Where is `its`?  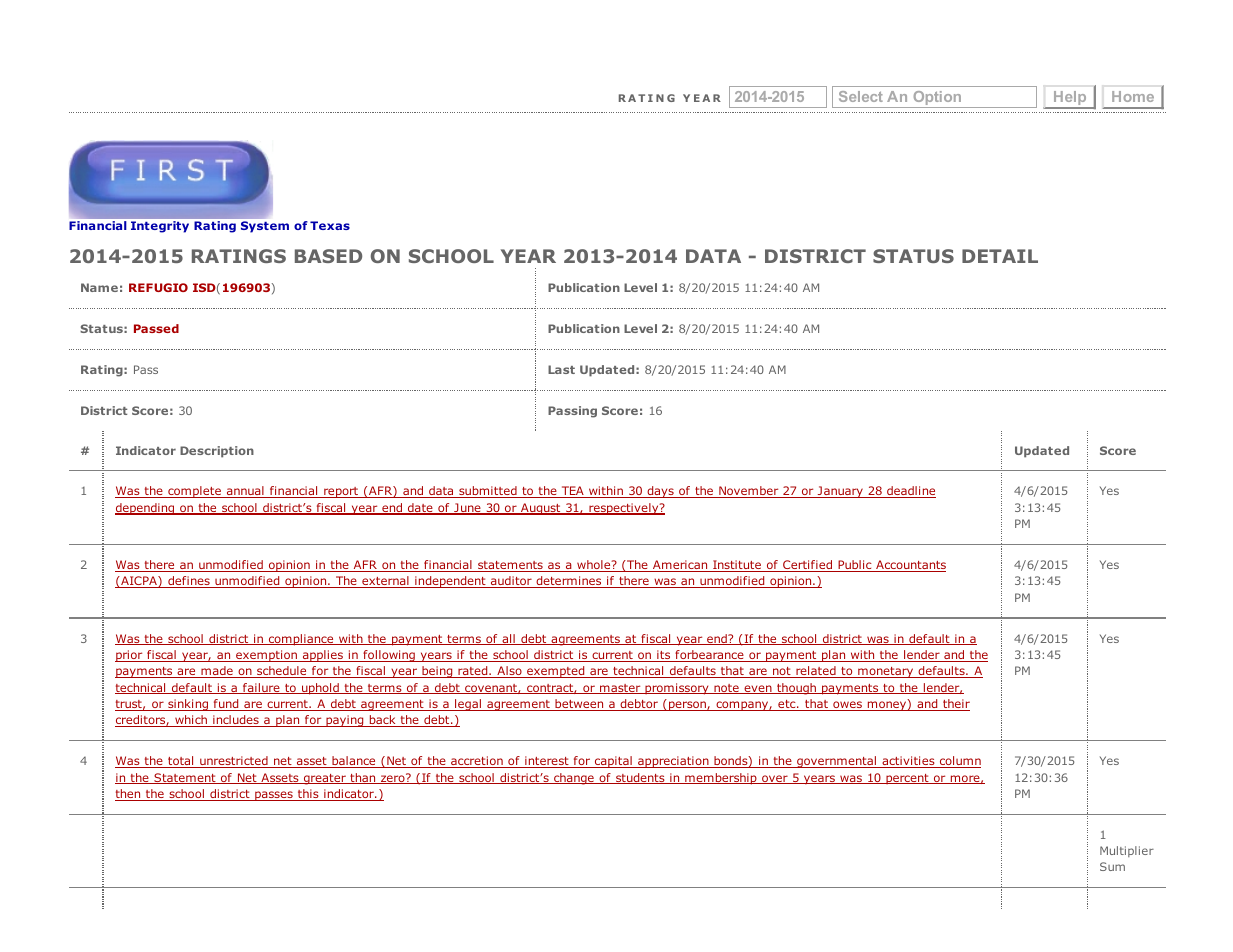
its is located at coordinates (664, 656).
